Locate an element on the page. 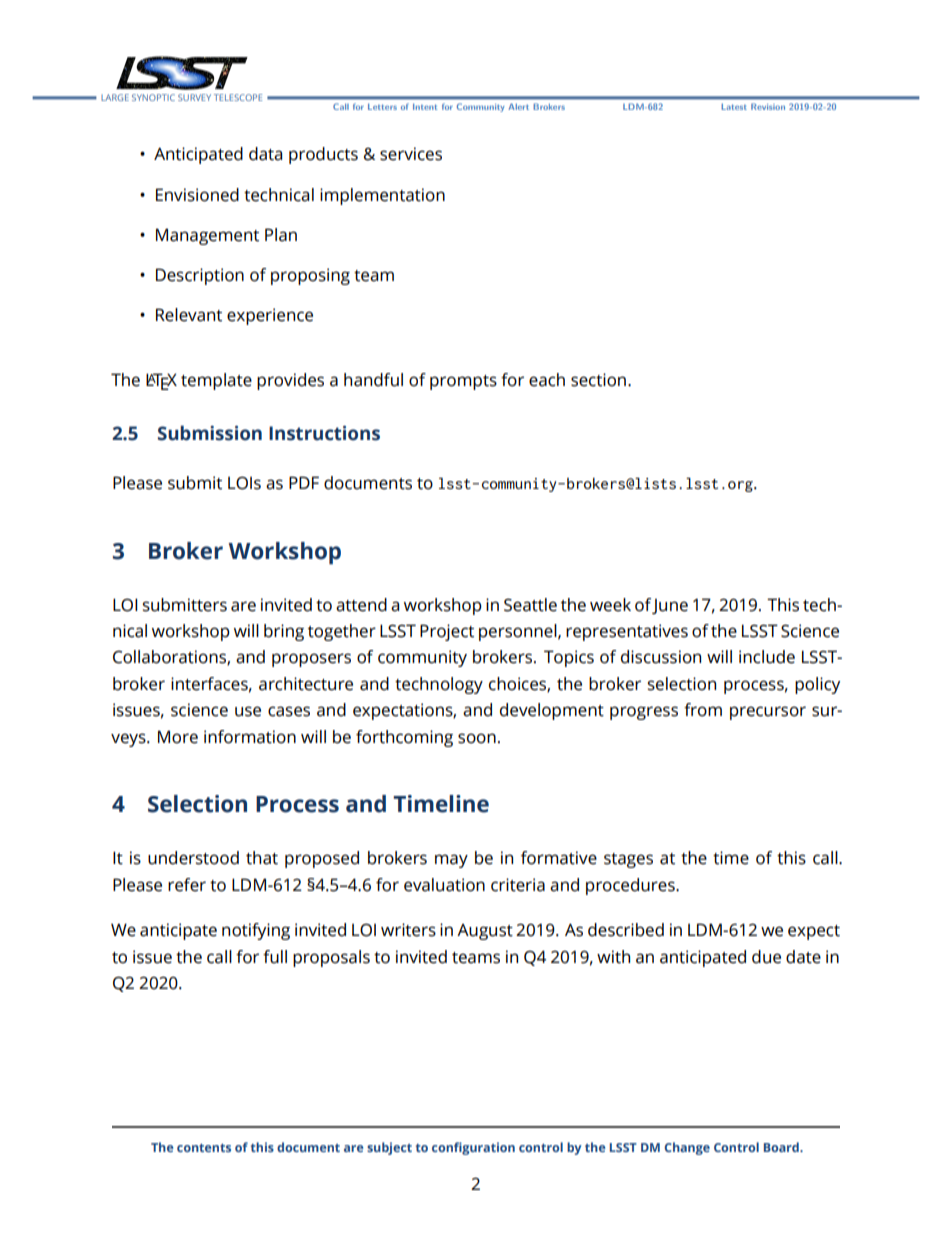 The width and height of the page is (952, 1233). Intent is located at coordinates (425, 106).
